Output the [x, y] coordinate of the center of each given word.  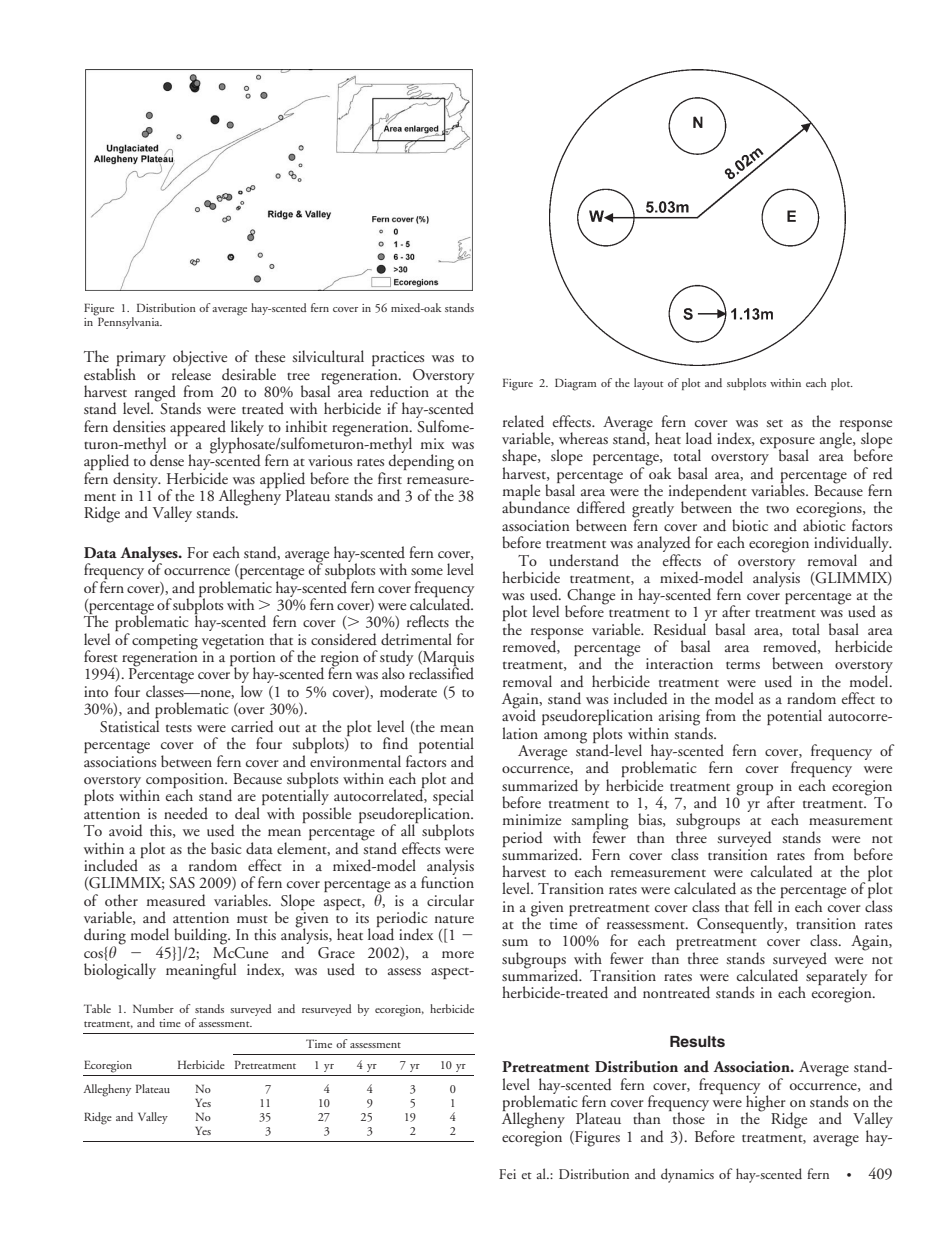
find [395, 743]
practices [398, 358]
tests [179, 728]
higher [766, 1103]
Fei [507, 1174]
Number [153, 1008]
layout [648, 384]
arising [679, 718]
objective [201, 359]
